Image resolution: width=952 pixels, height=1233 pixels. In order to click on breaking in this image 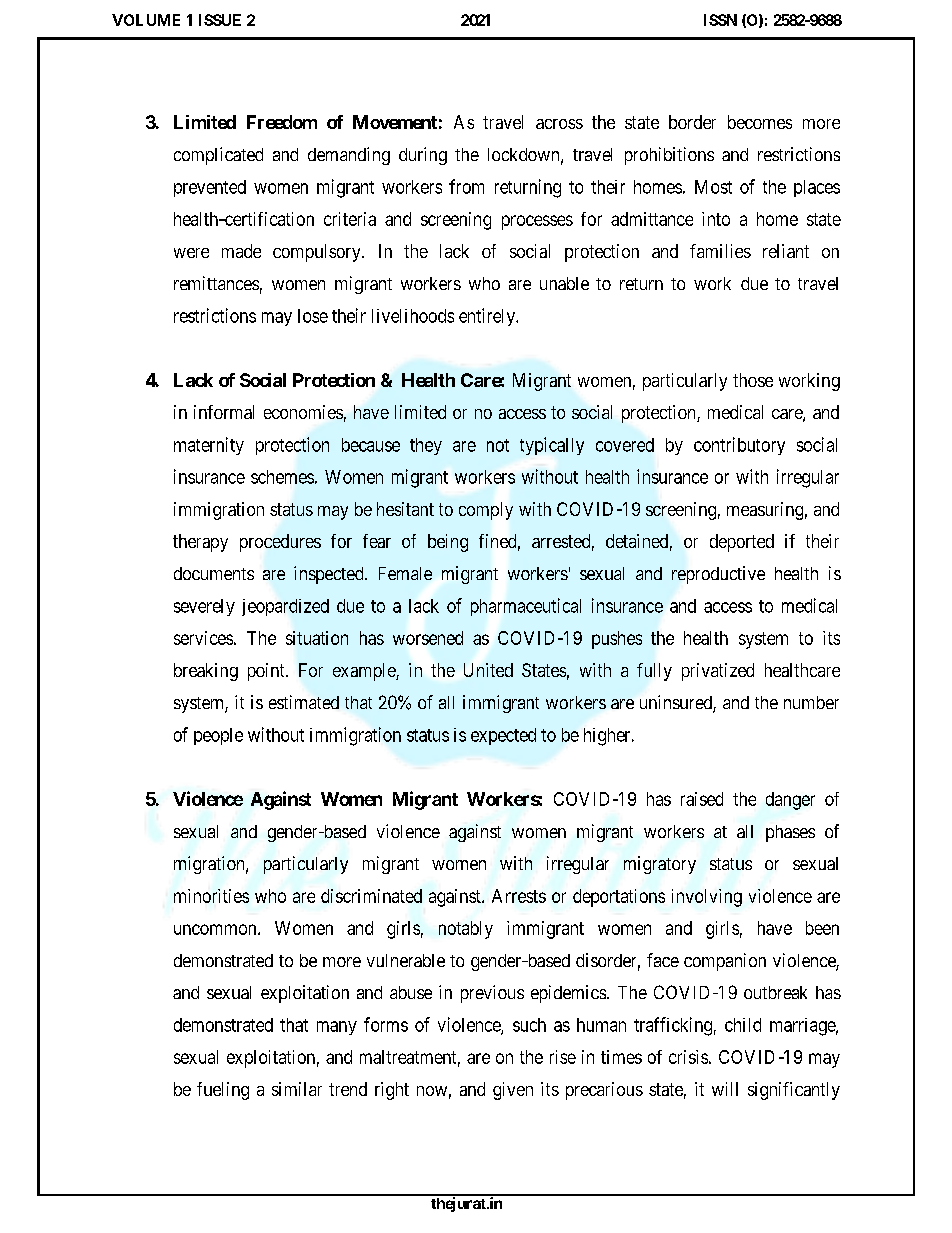, I will do `click(206, 672)`.
